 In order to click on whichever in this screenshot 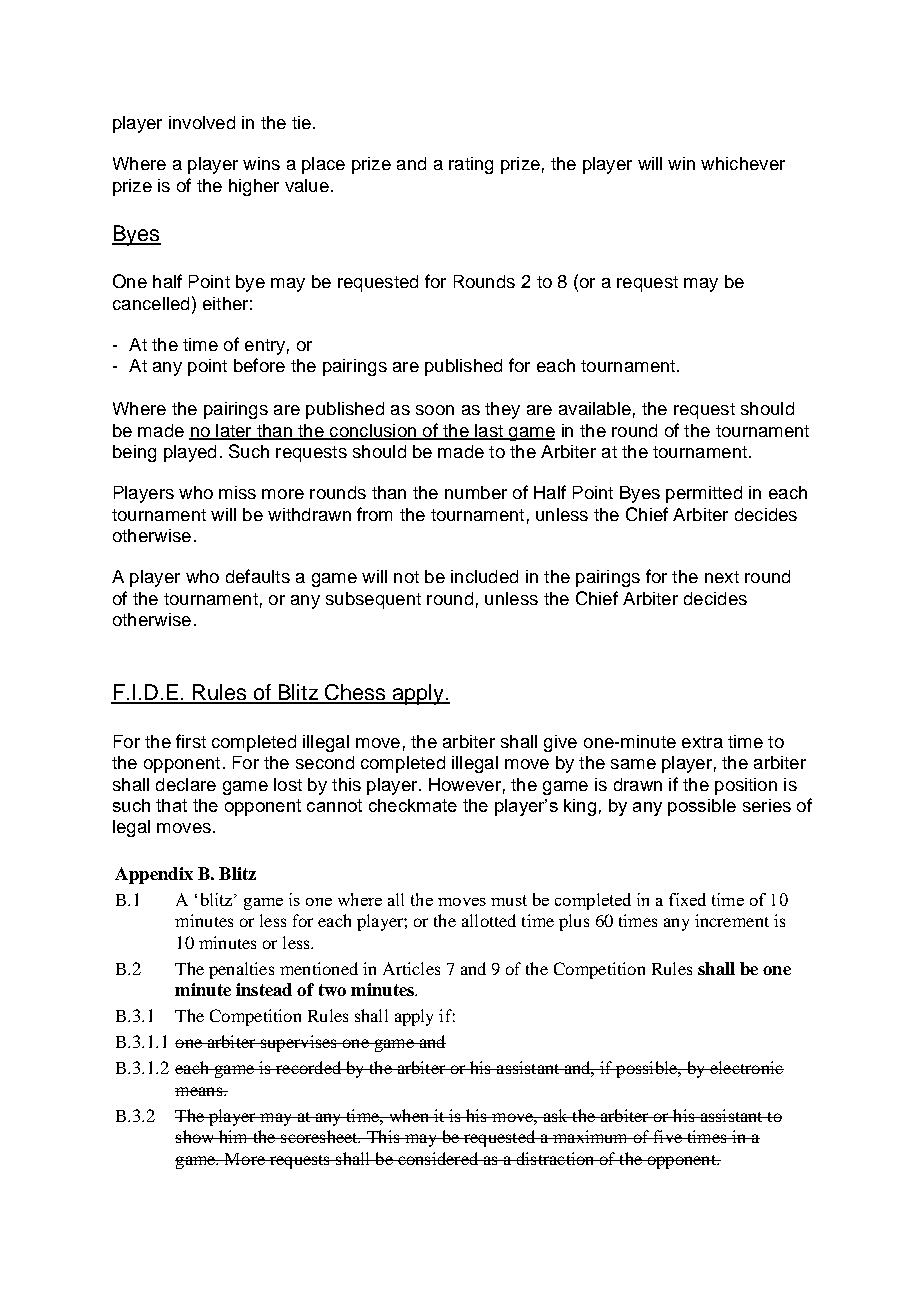, I will do `click(743, 163)`.
